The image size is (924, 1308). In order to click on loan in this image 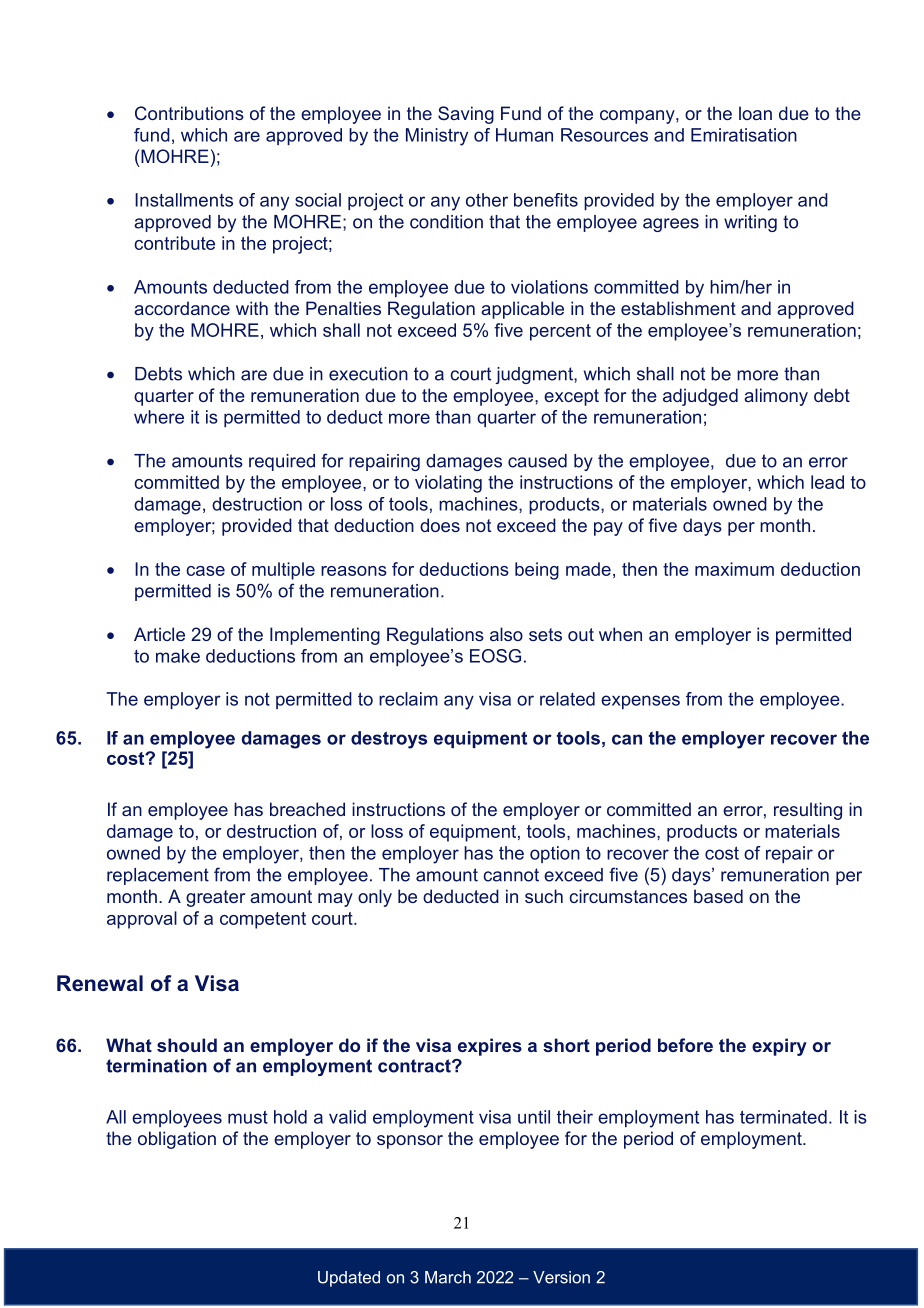, I will do `click(755, 113)`.
